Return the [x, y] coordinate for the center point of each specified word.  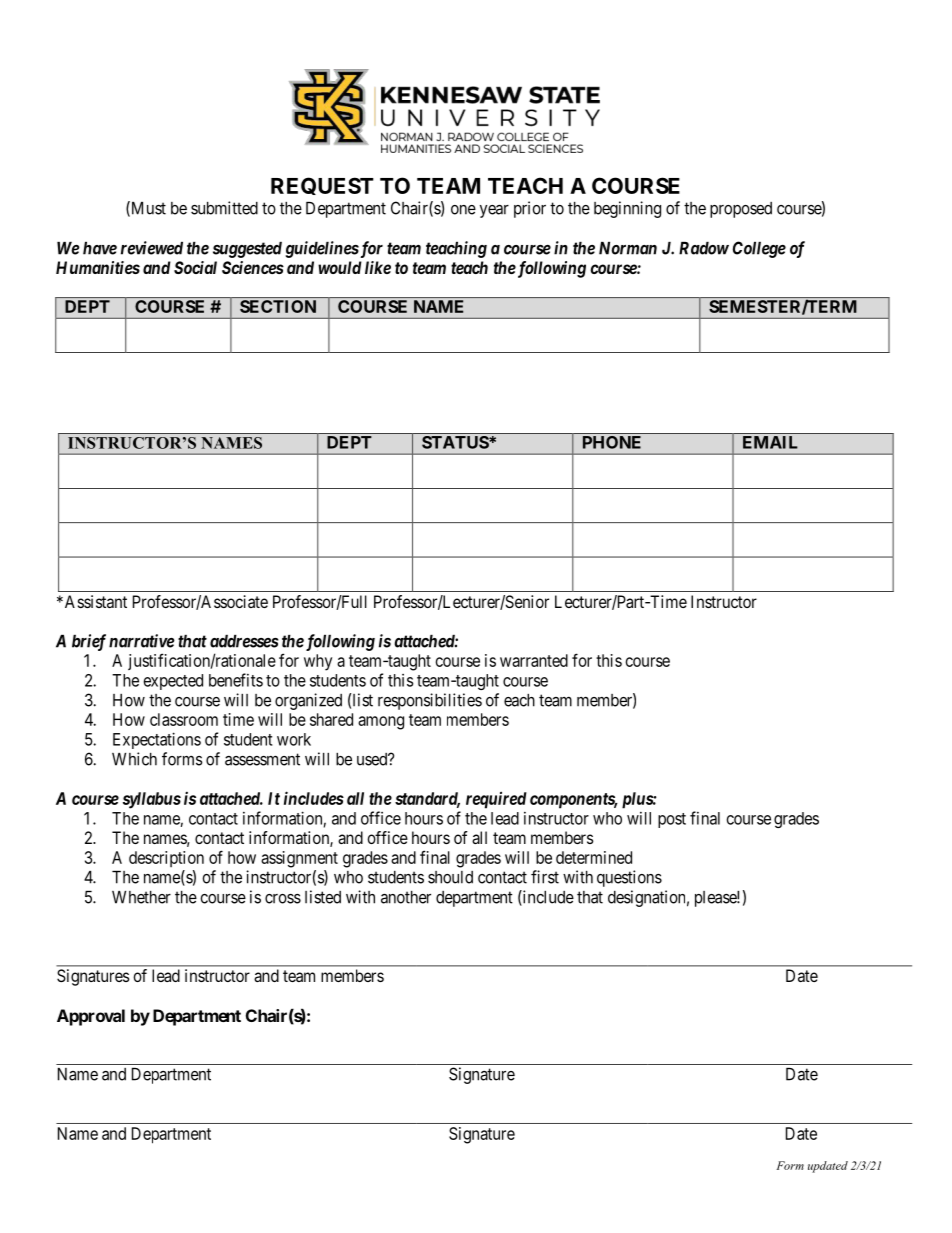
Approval [91, 1017]
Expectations [157, 740]
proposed [741, 210]
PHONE [612, 442]
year [494, 211]
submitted [224, 208]
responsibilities [430, 701]
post [672, 820]
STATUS [456, 442]
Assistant [94, 601]
